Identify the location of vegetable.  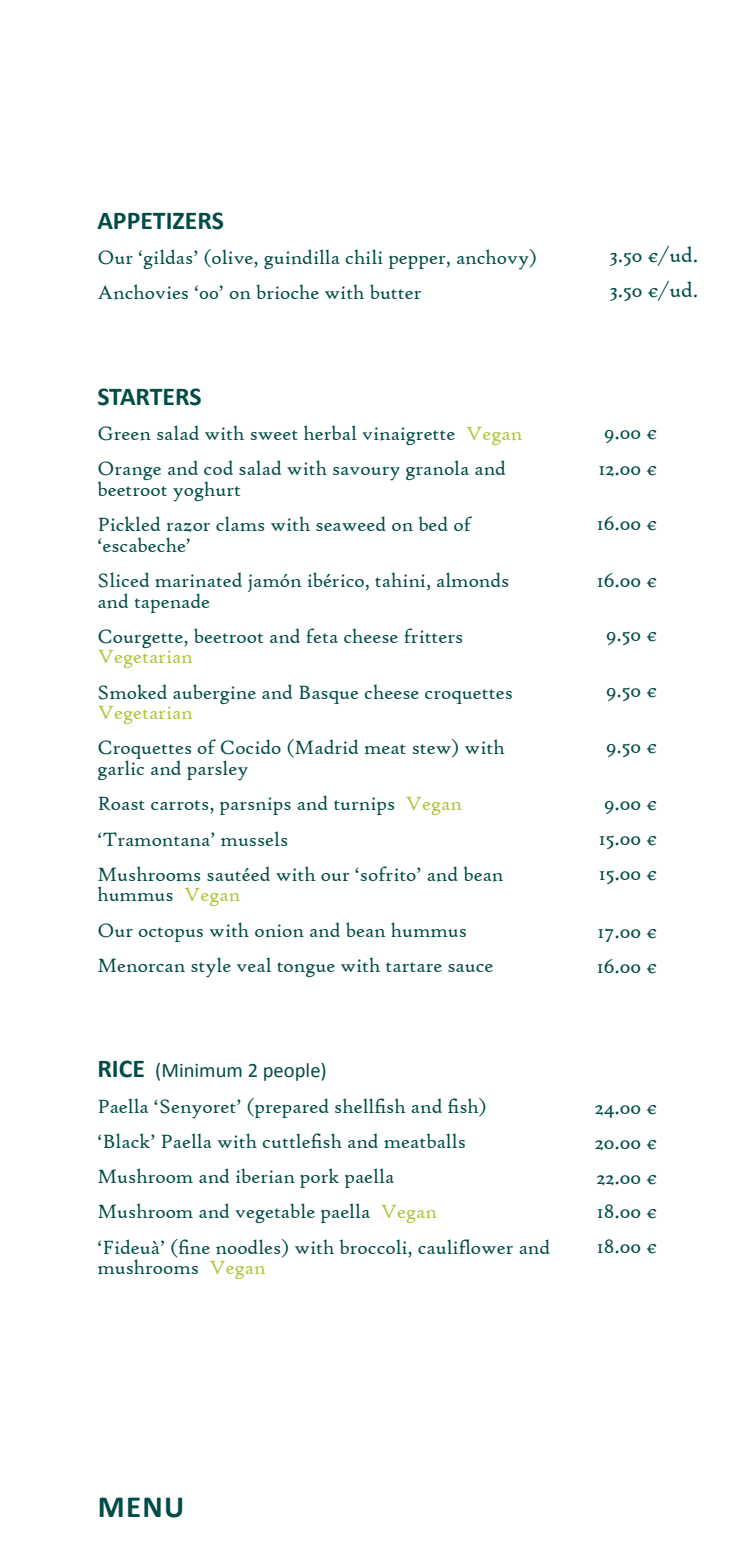
(275, 1213).
